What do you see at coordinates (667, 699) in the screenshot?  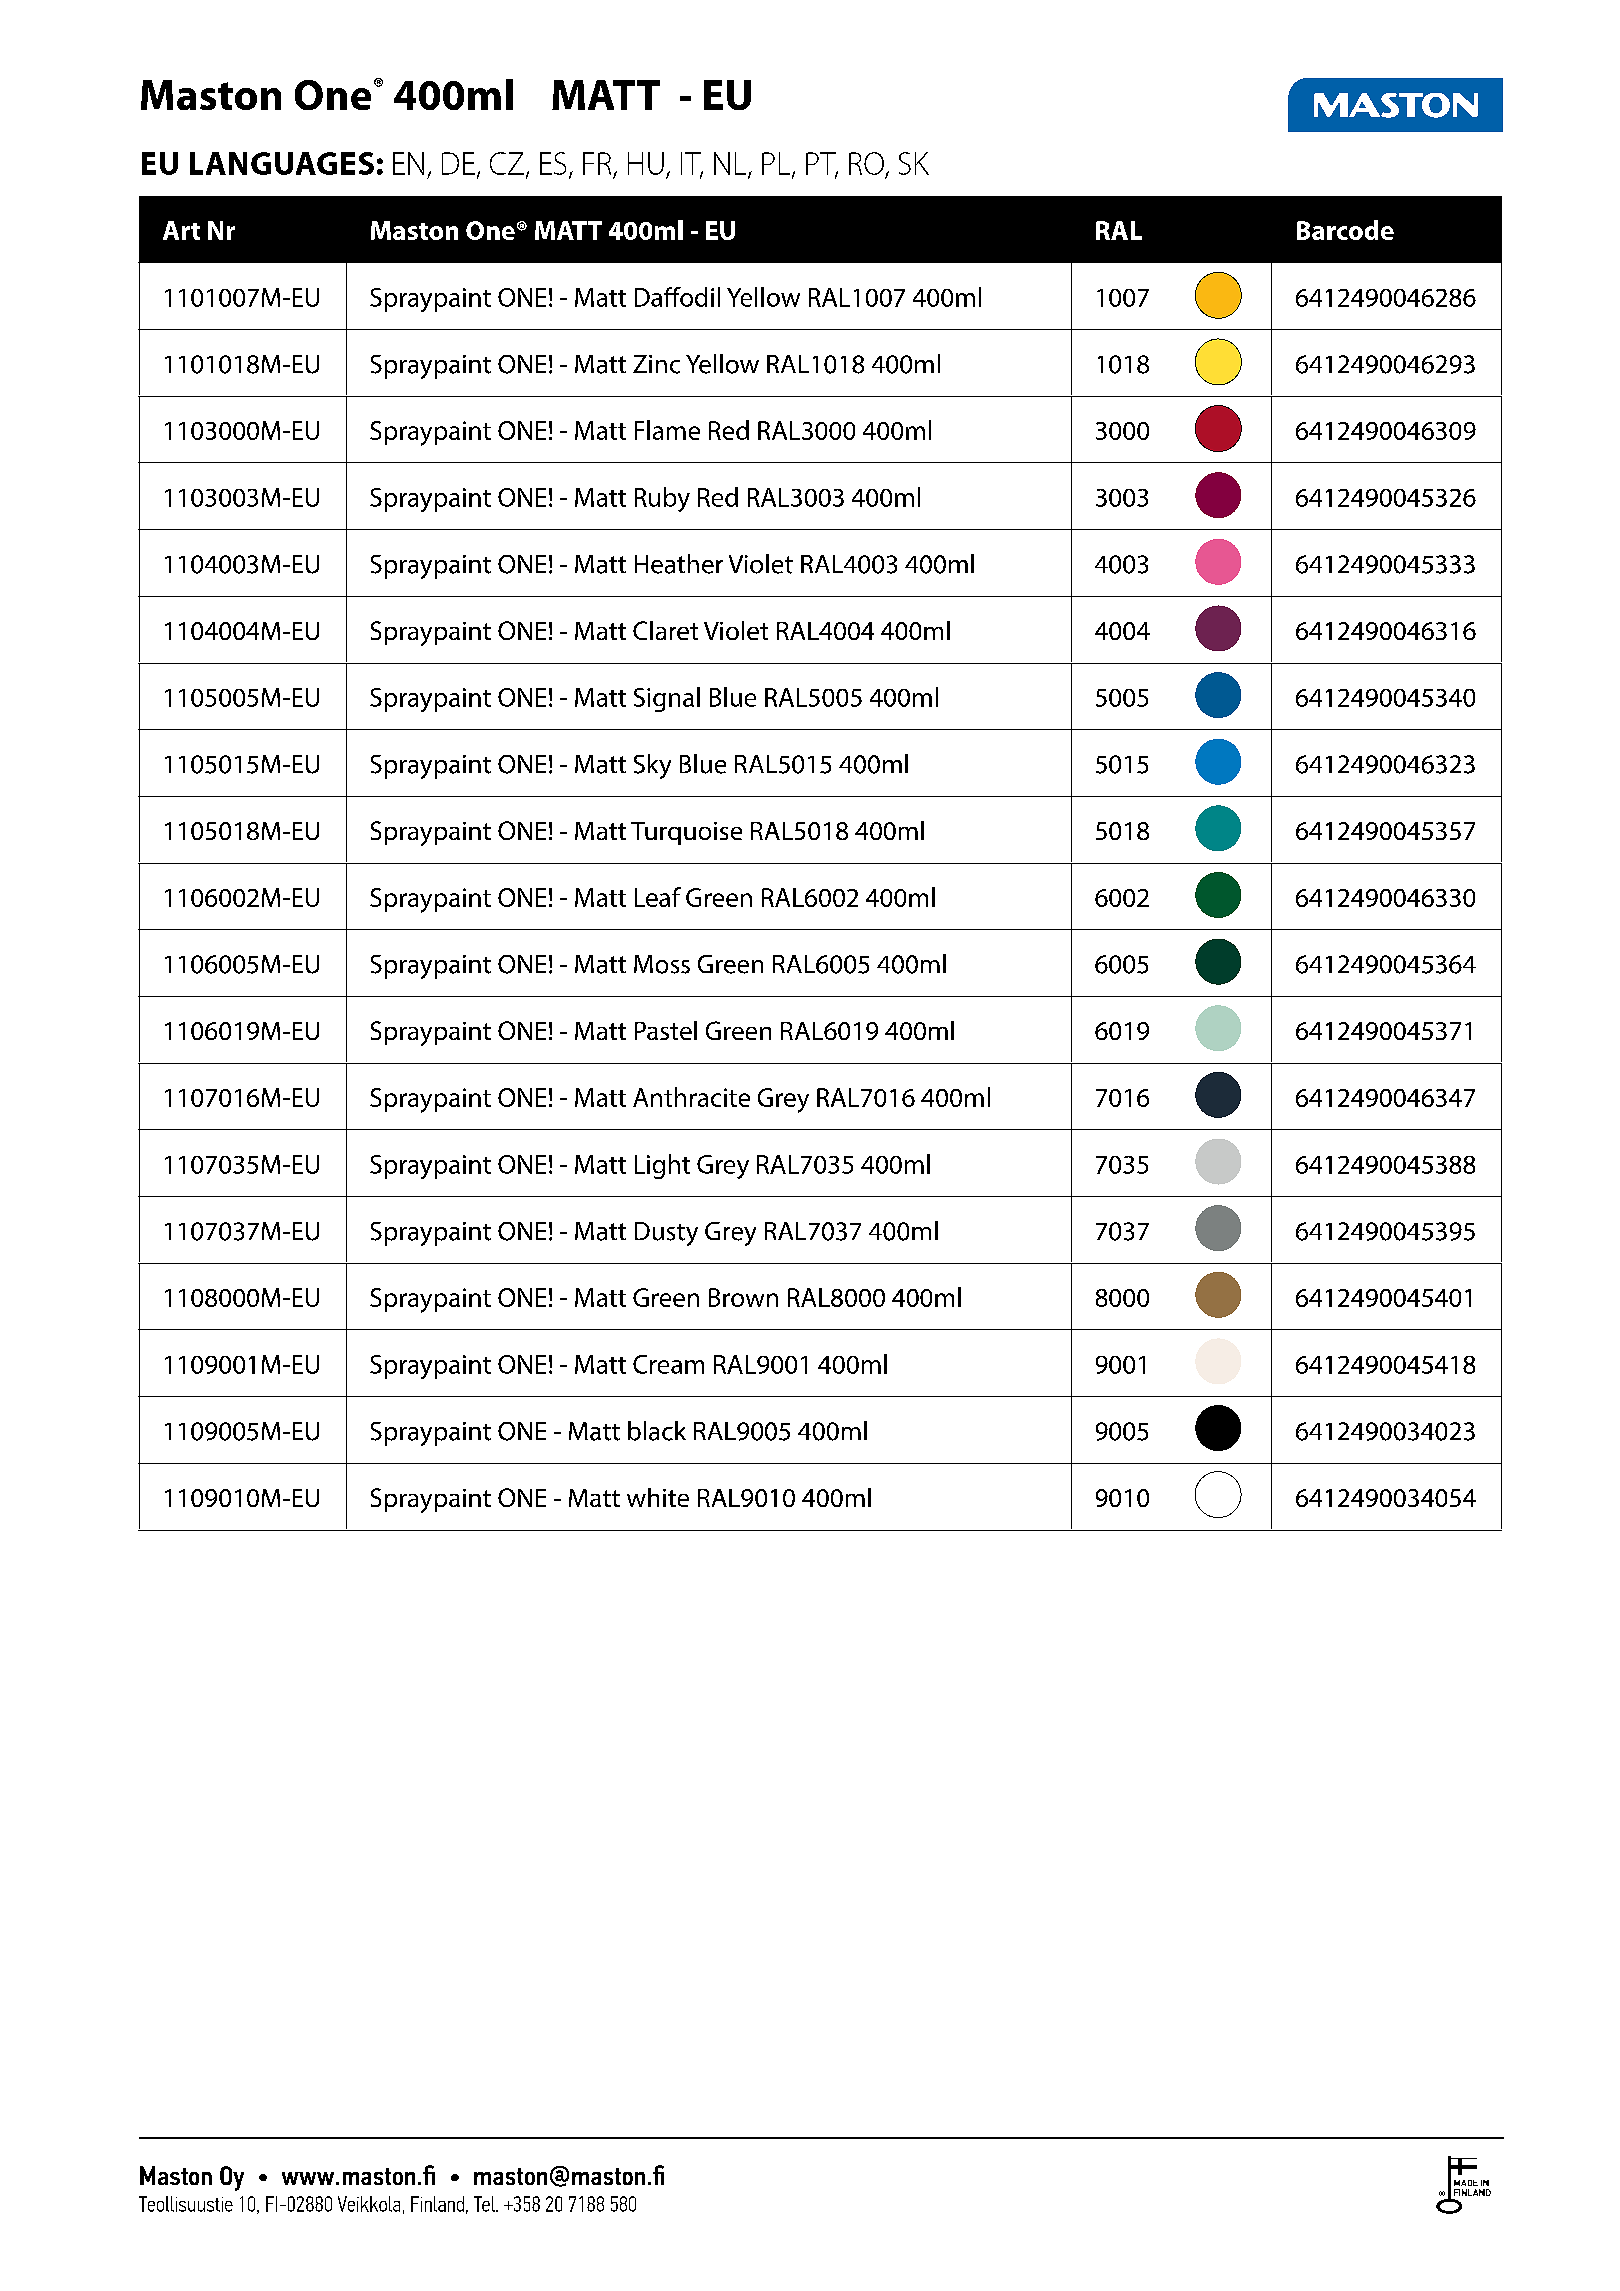 I see `Signal` at bounding box center [667, 699].
